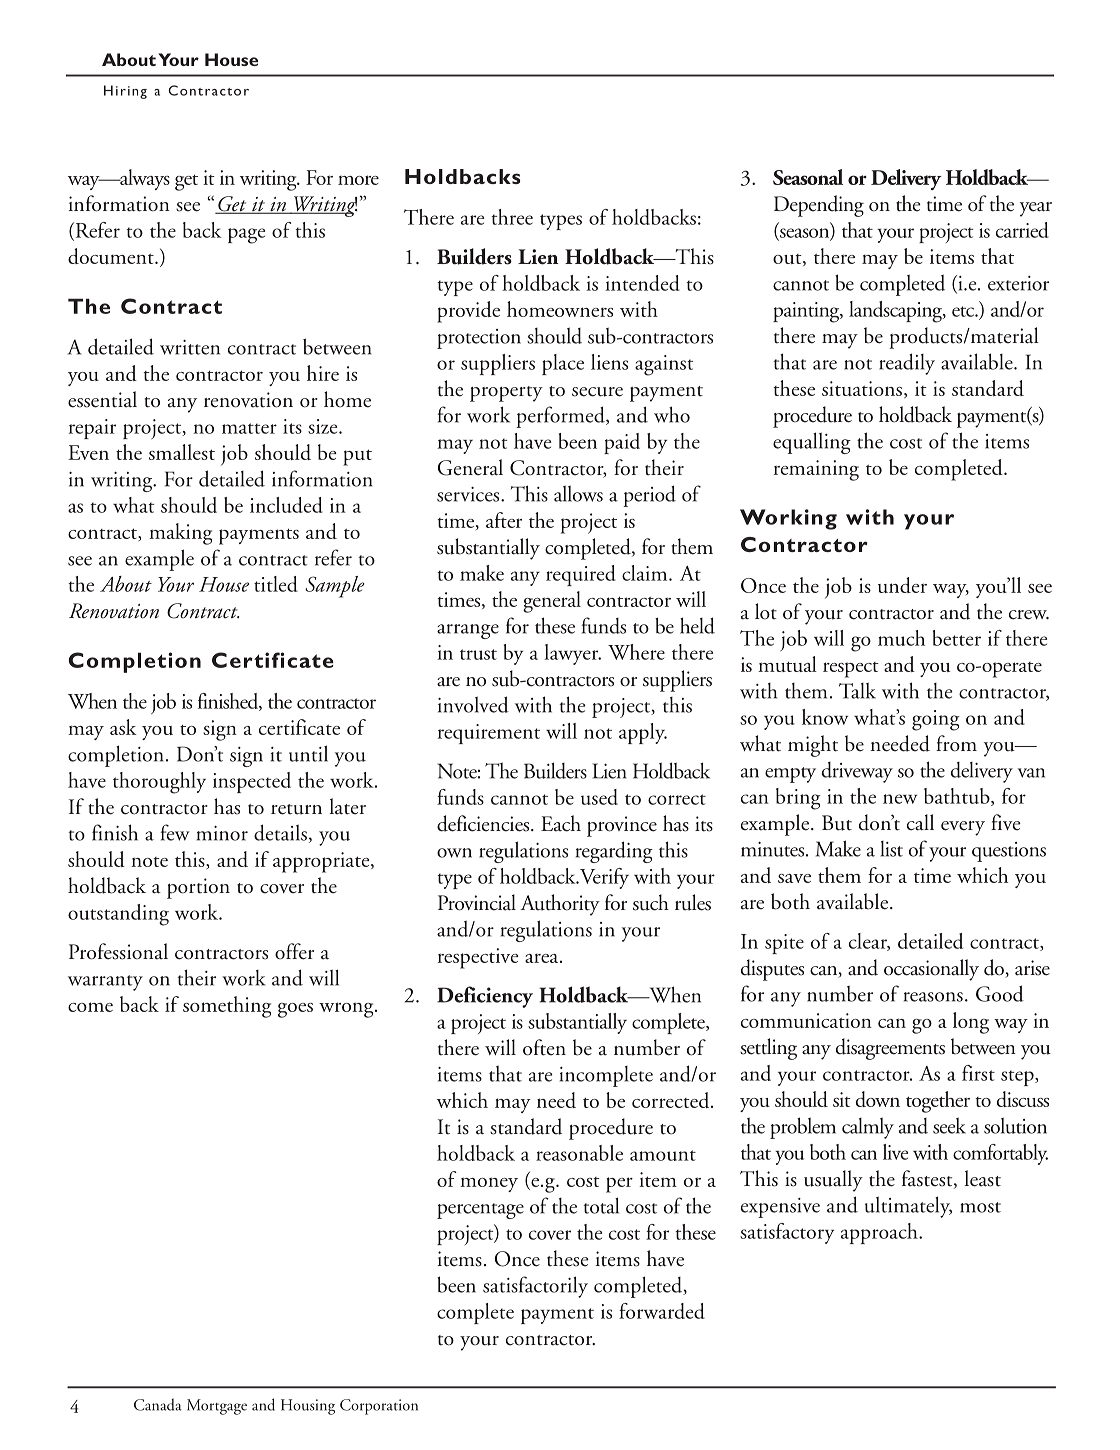 Image resolution: width=1120 pixels, height=1450 pixels. I want to click on required, so click(581, 575).
